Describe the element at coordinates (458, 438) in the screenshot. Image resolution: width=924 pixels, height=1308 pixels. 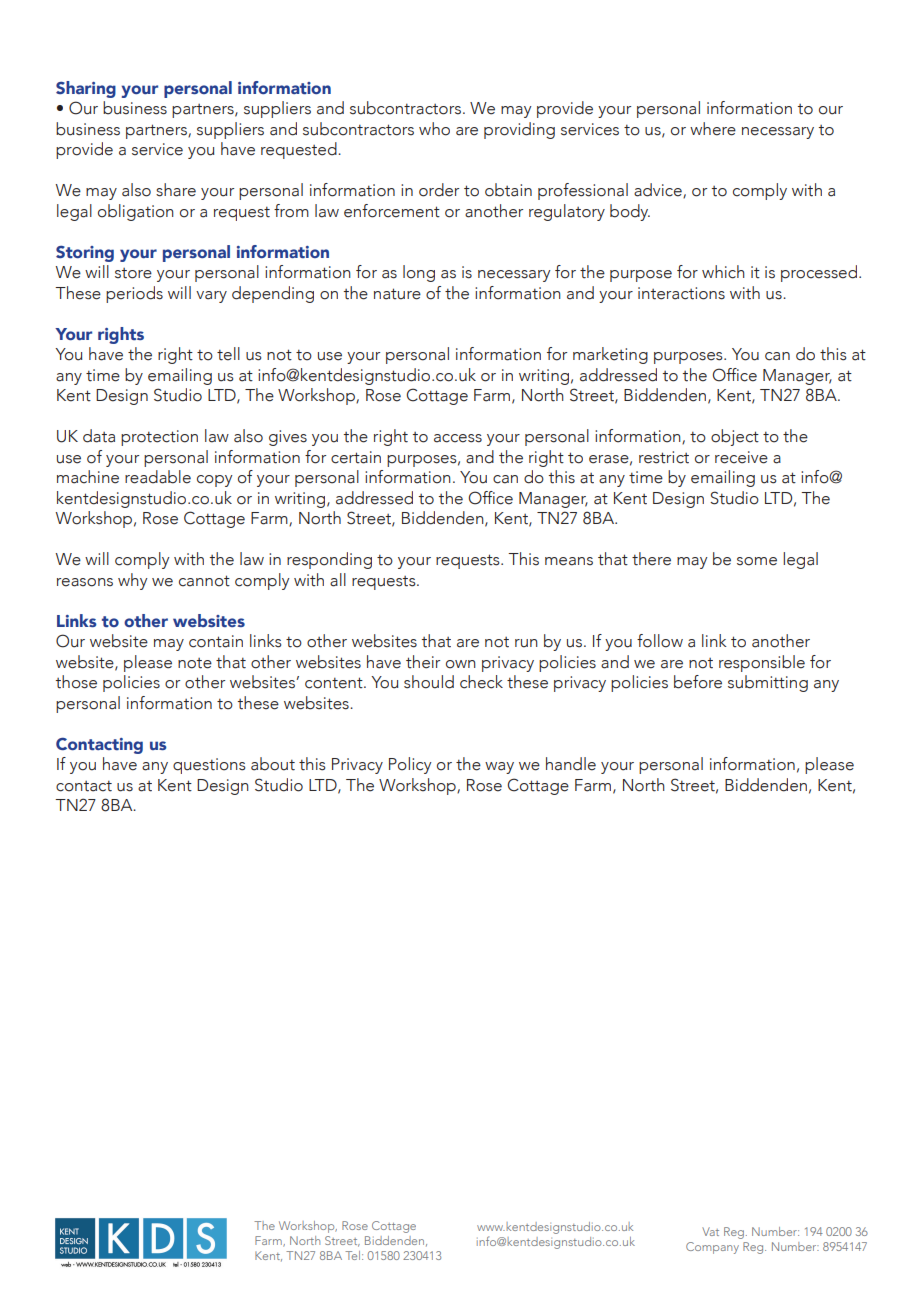
I see `access` at that location.
